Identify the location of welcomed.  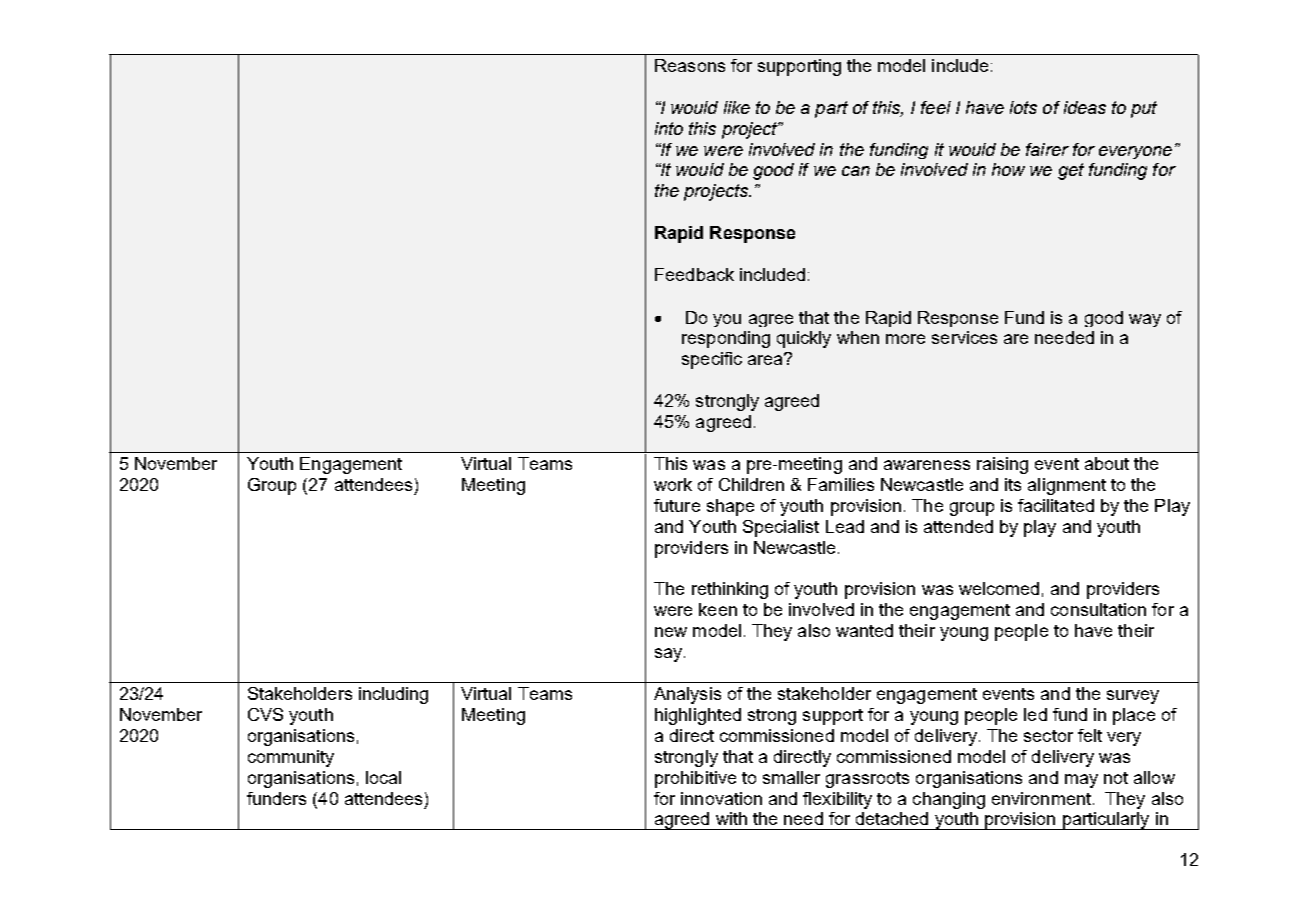
(999, 588).
